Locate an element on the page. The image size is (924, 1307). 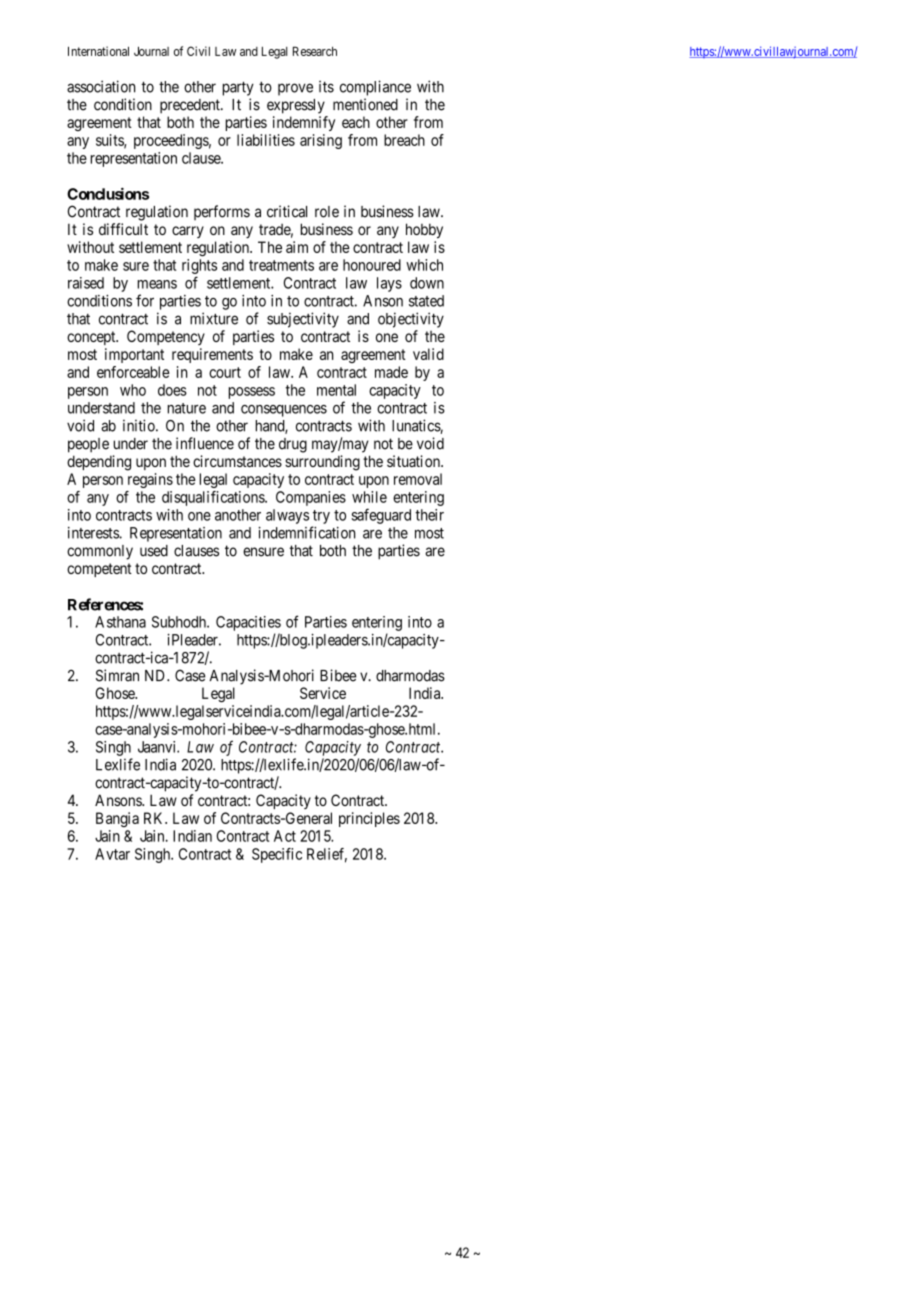
competent is located at coordinates (99, 570).
